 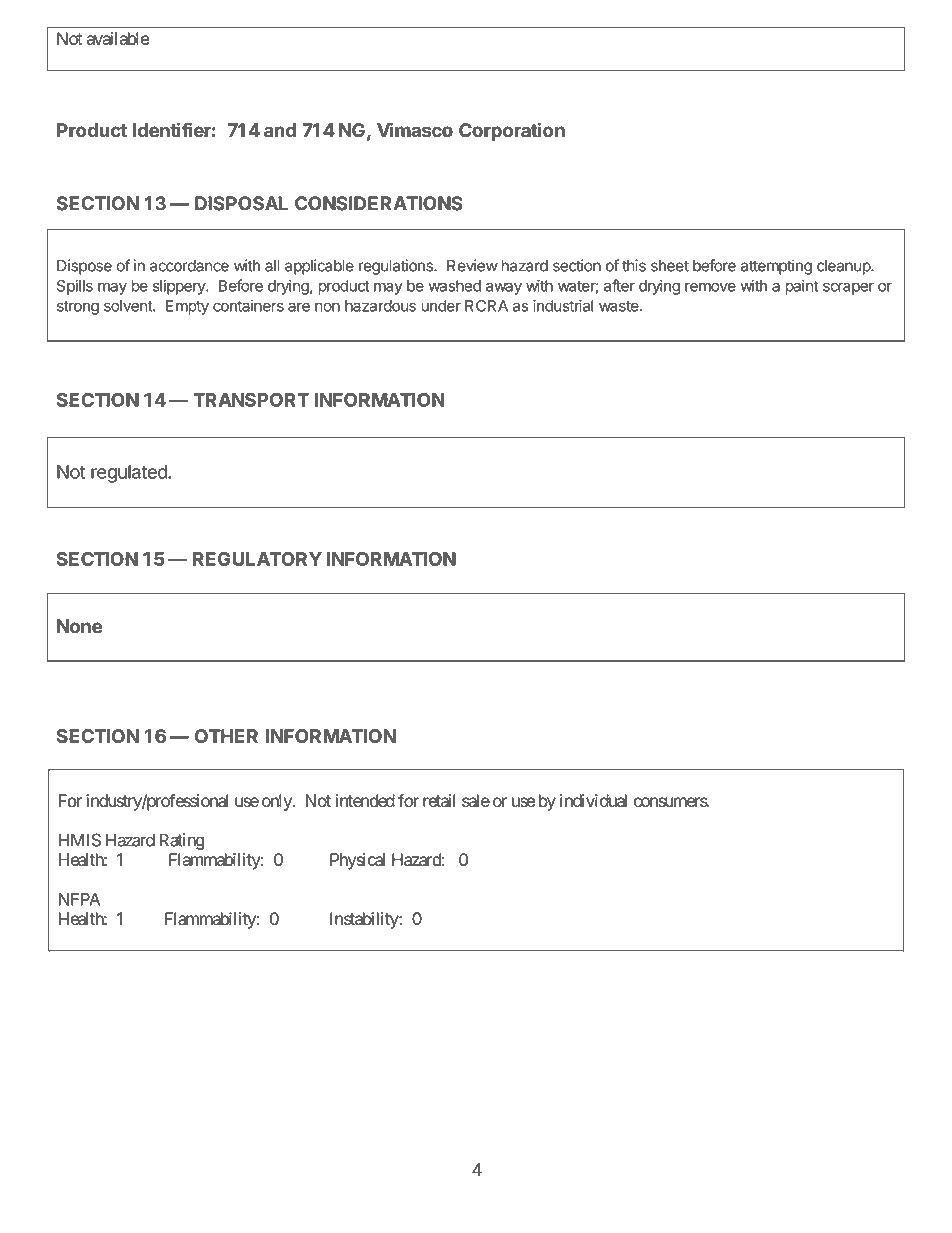 I want to click on NFPA, so click(x=79, y=899).
